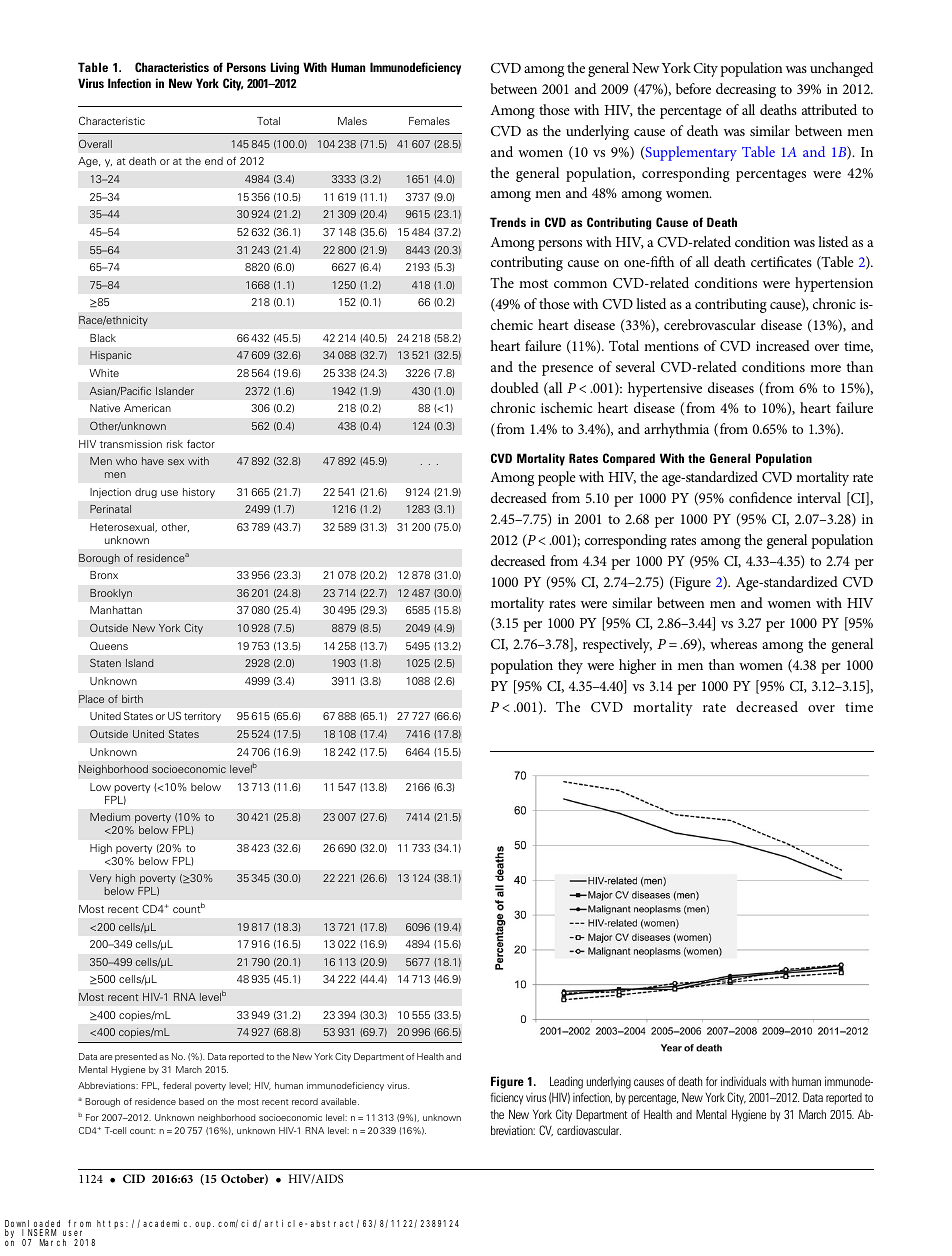  Describe the element at coordinates (340, 1101) in the document. I see `available` at that location.
